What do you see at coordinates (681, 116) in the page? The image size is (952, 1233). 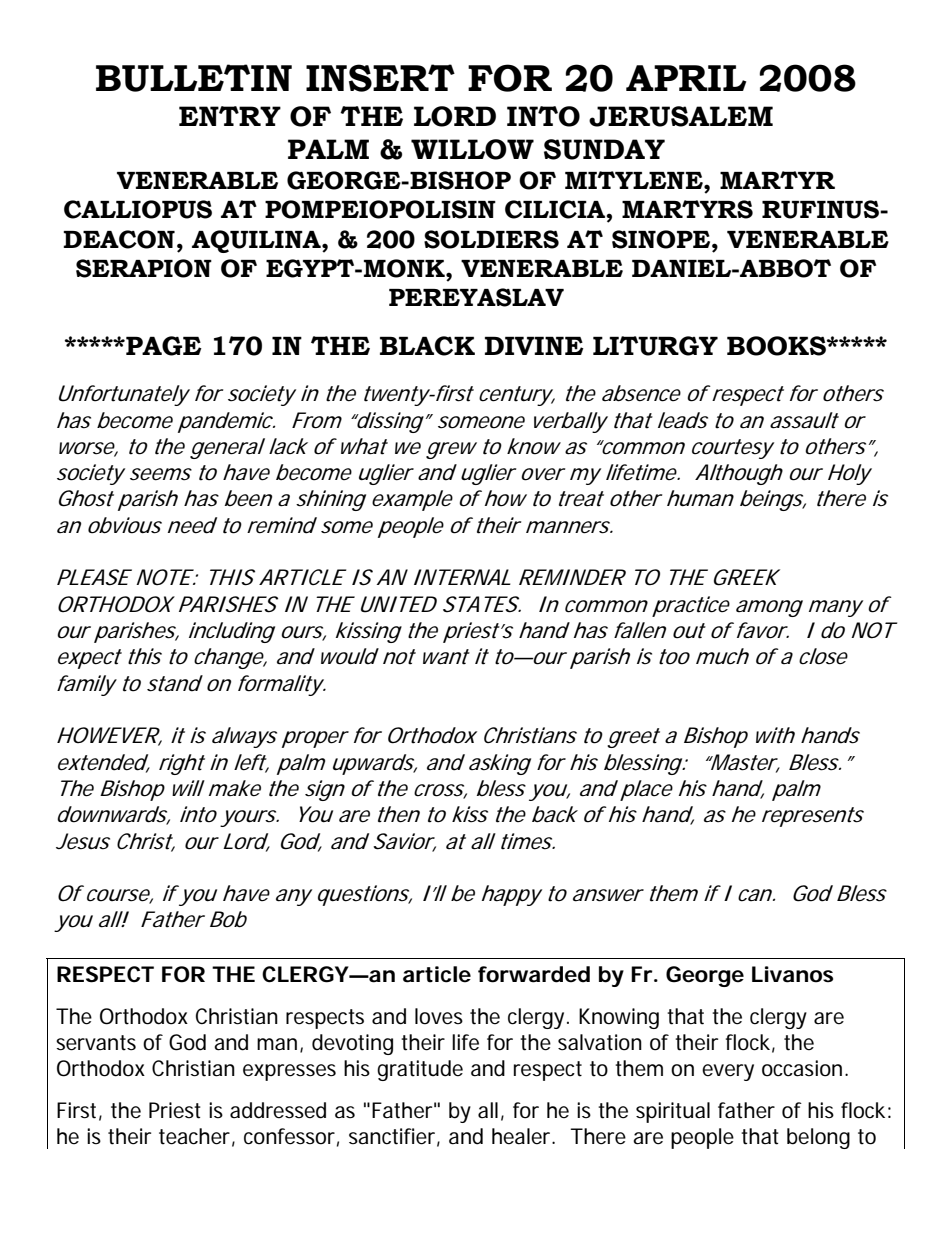 I see `JERUSALEM` at bounding box center [681, 116].
